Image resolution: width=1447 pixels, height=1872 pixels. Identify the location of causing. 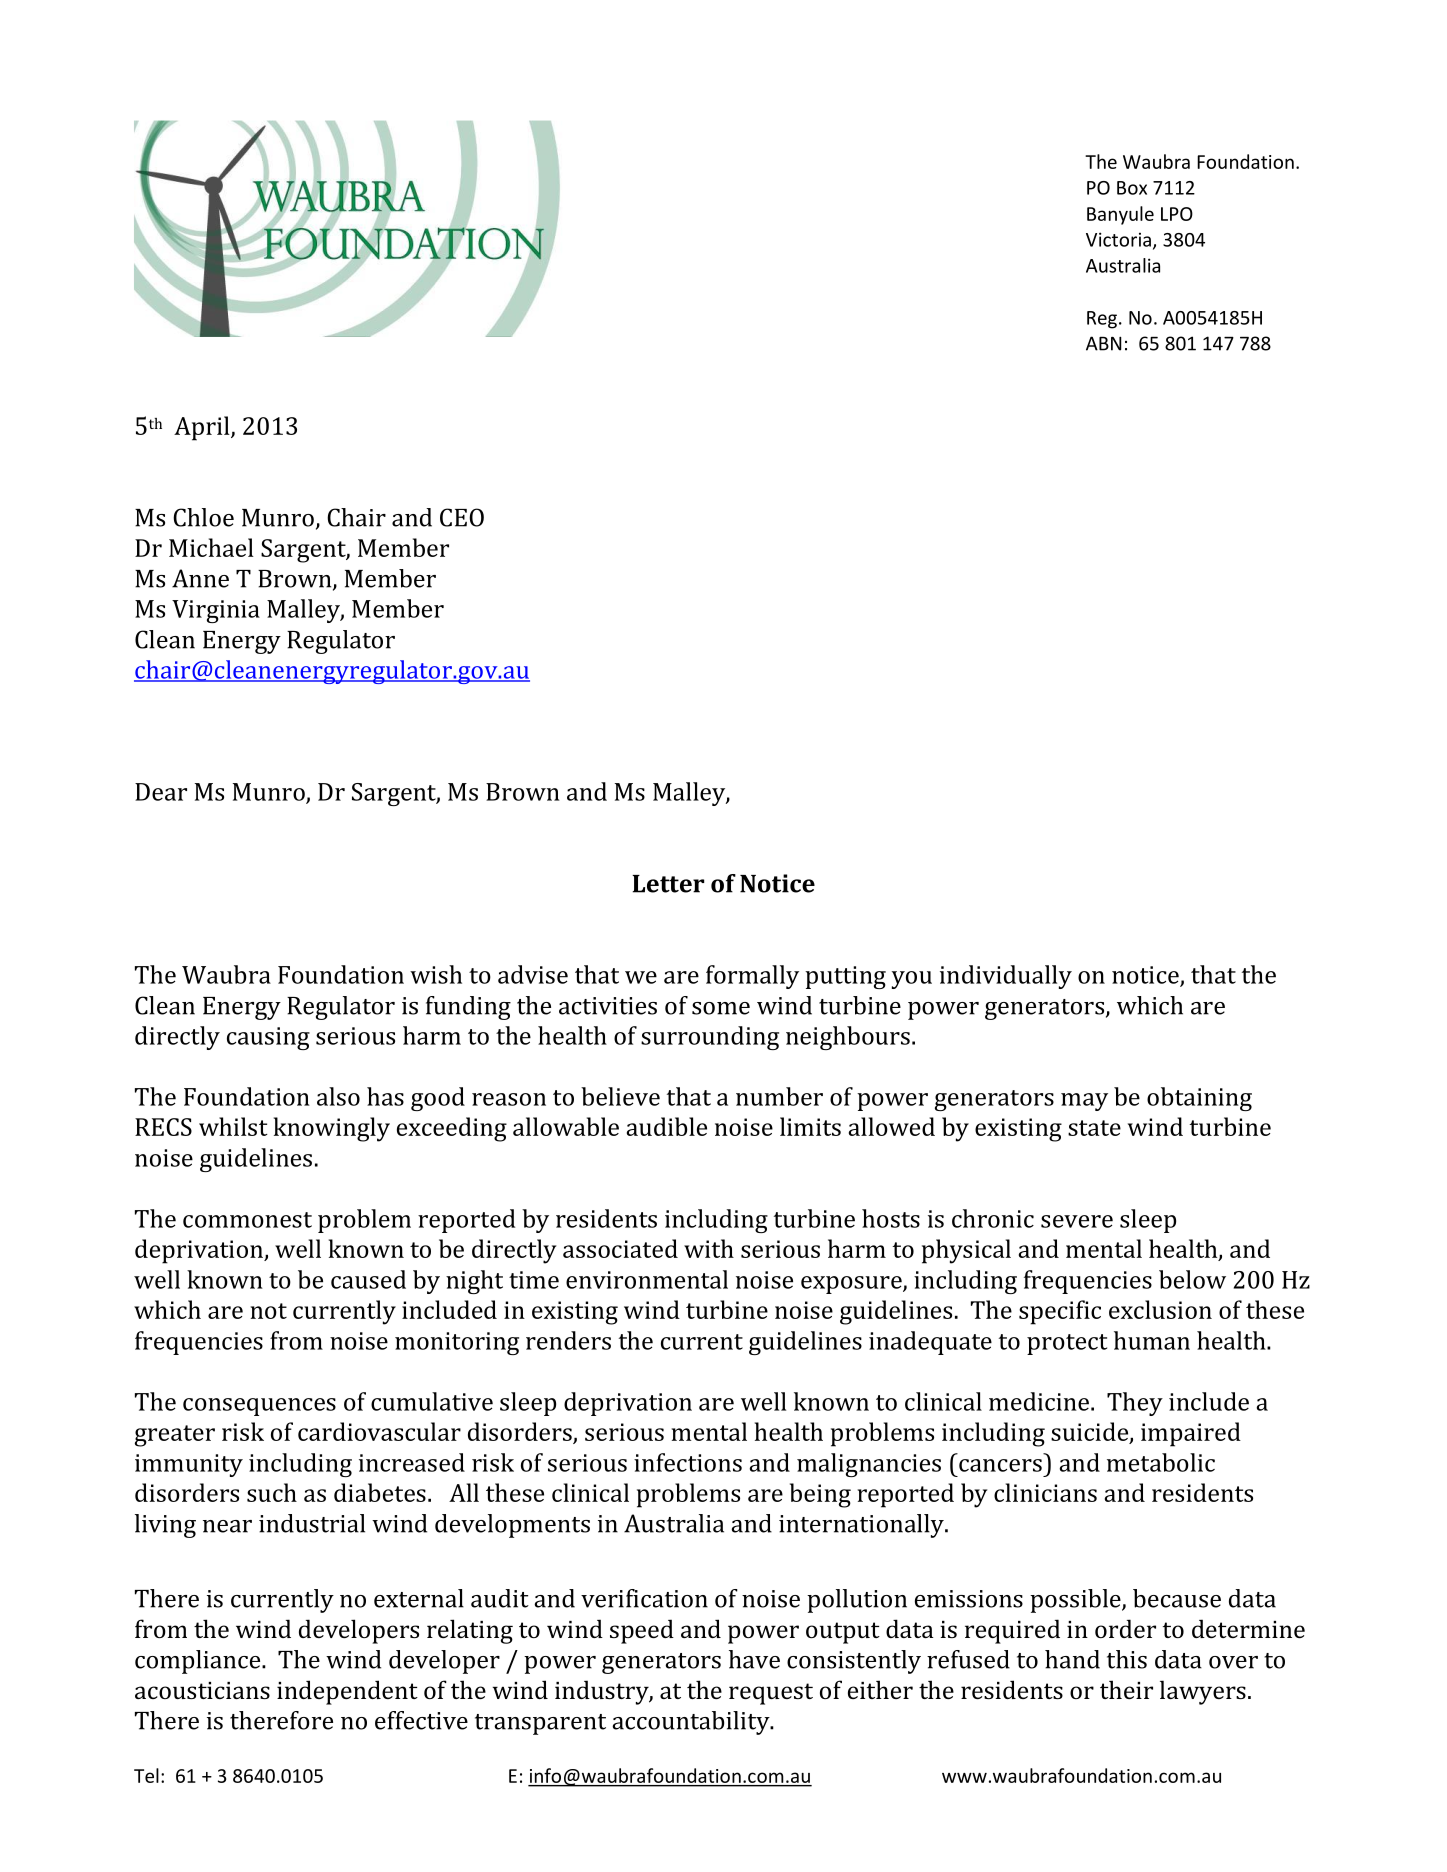
(268, 1038).
